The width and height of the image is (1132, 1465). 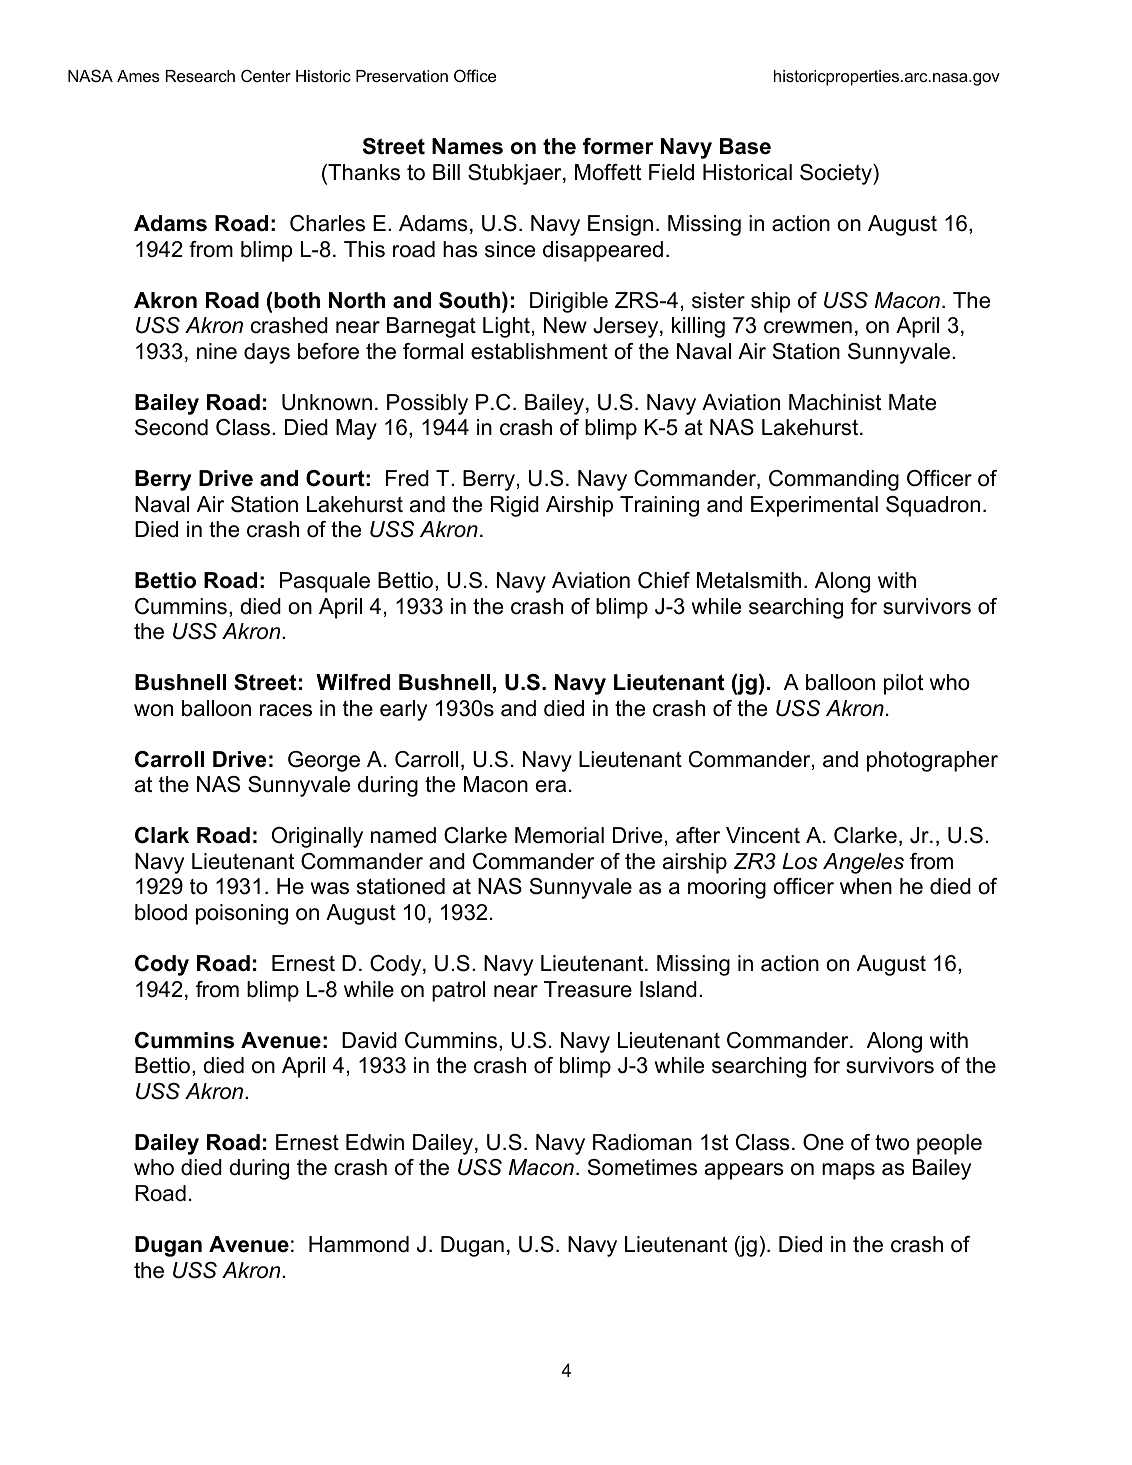 What do you see at coordinates (515, 506) in the image?
I see `Rigid` at bounding box center [515, 506].
